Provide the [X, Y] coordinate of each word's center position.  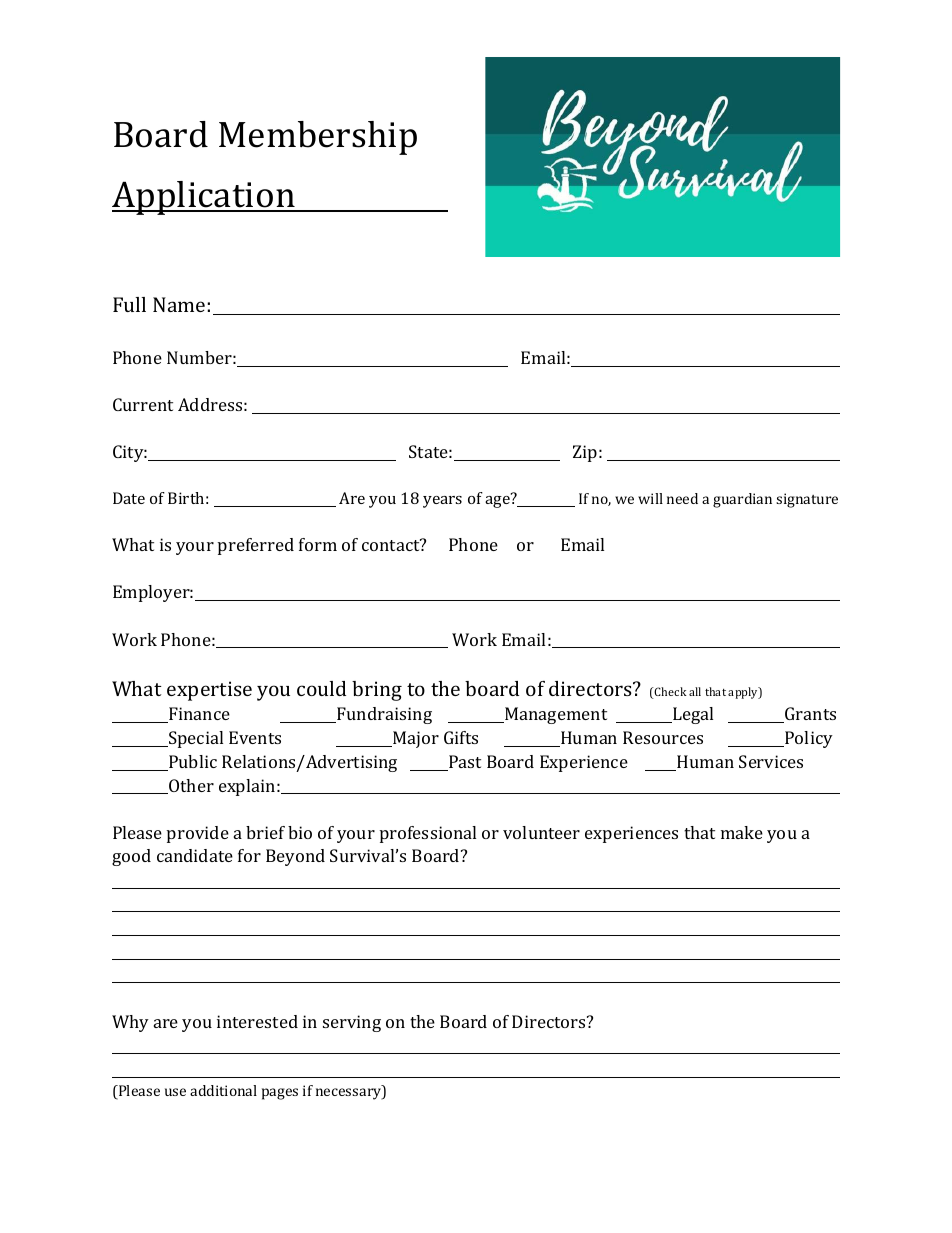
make [742, 832]
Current [143, 404]
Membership [318, 138]
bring [377, 691]
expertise [209, 691]
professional [428, 834]
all [695, 691]
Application [204, 198]
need [682, 498]
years [442, 502]
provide [198, 834]
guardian [742, 500]
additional [223, 1090]
